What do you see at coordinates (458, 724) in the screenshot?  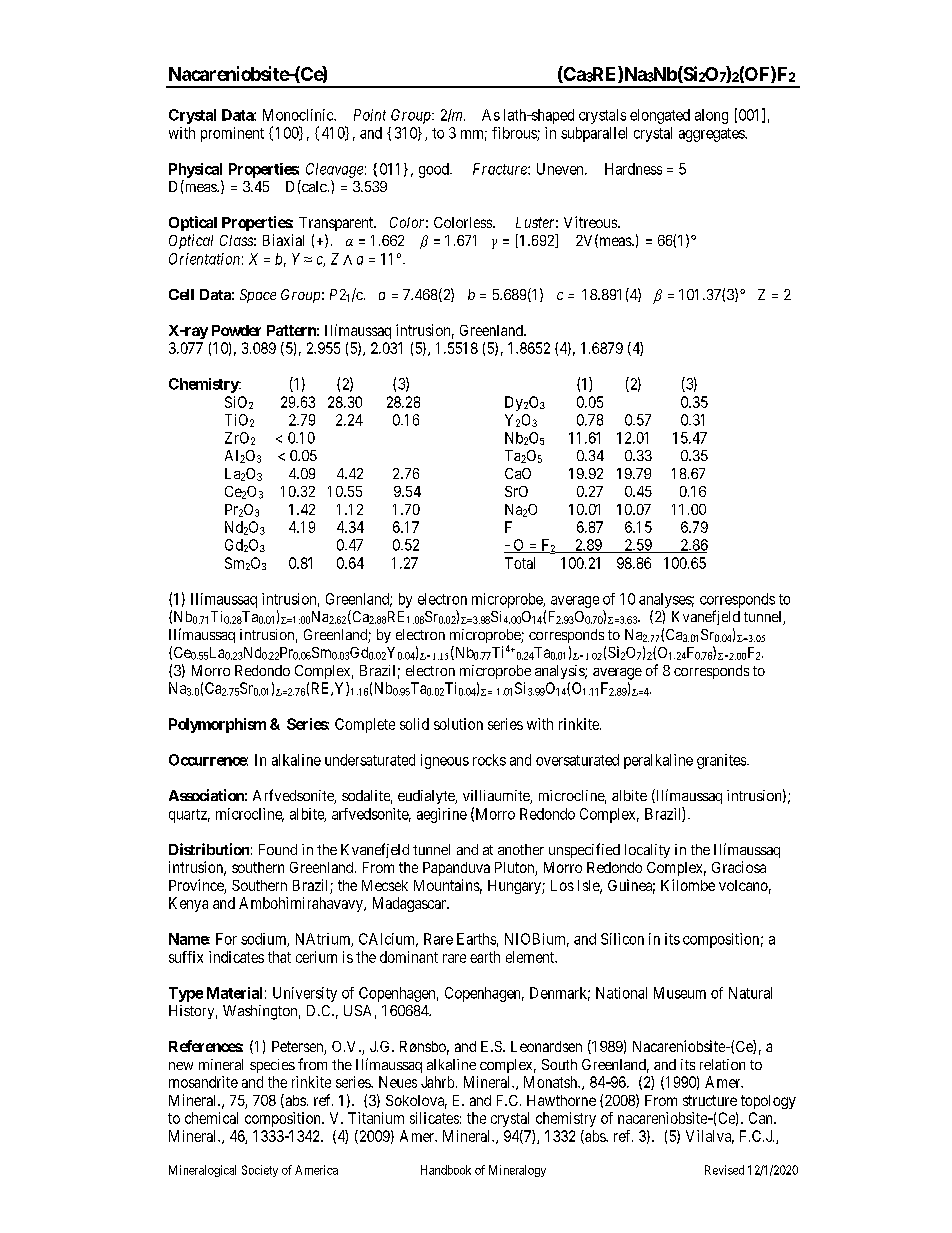 I see `solution` at bounding box center [458, 724].
